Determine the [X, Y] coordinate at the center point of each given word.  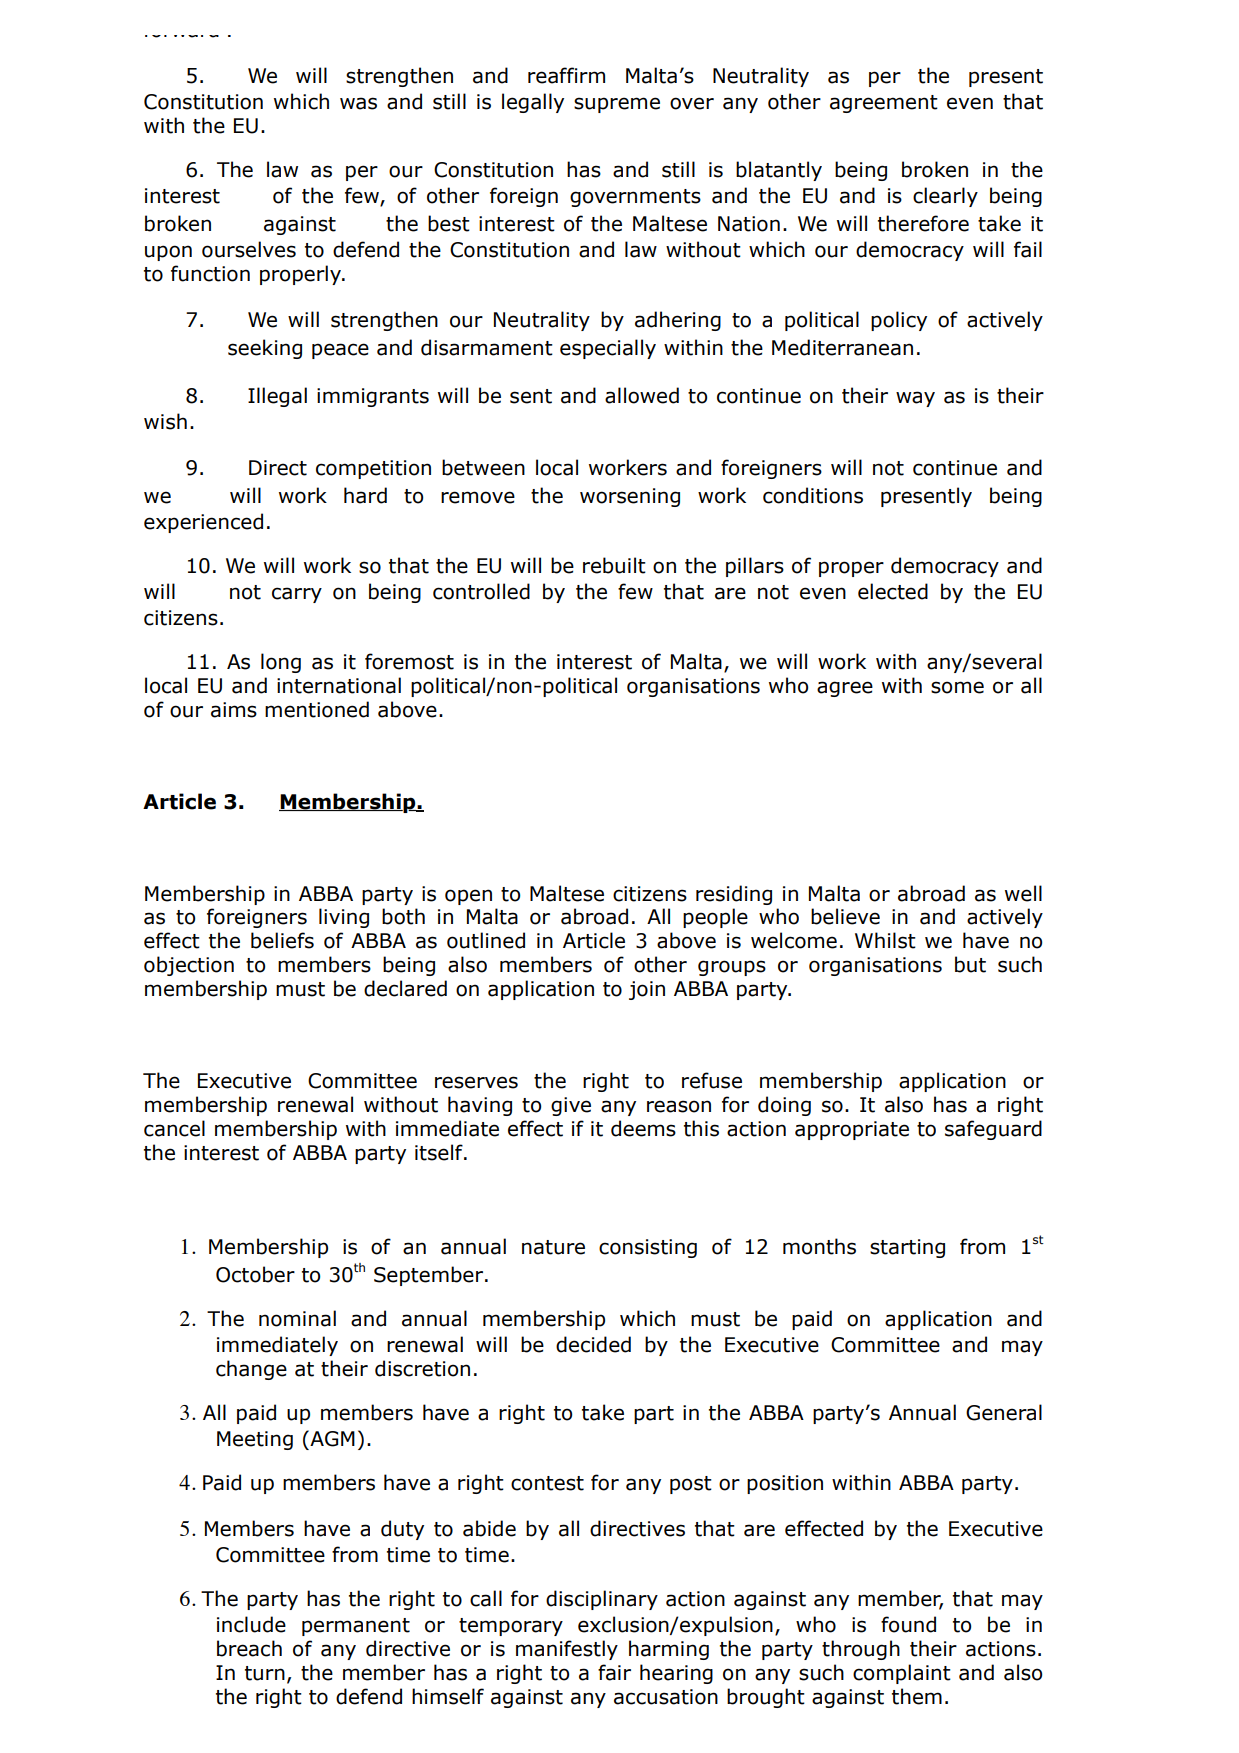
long [281, 663]
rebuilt [614, 565]
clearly [945, 197]
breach [249, 1648]
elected [893, 591]
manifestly [567, 1650]
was [358, 103]
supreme [617, 105]
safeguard [993, 1130]
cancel [174, 1128]
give [571, 1106]
